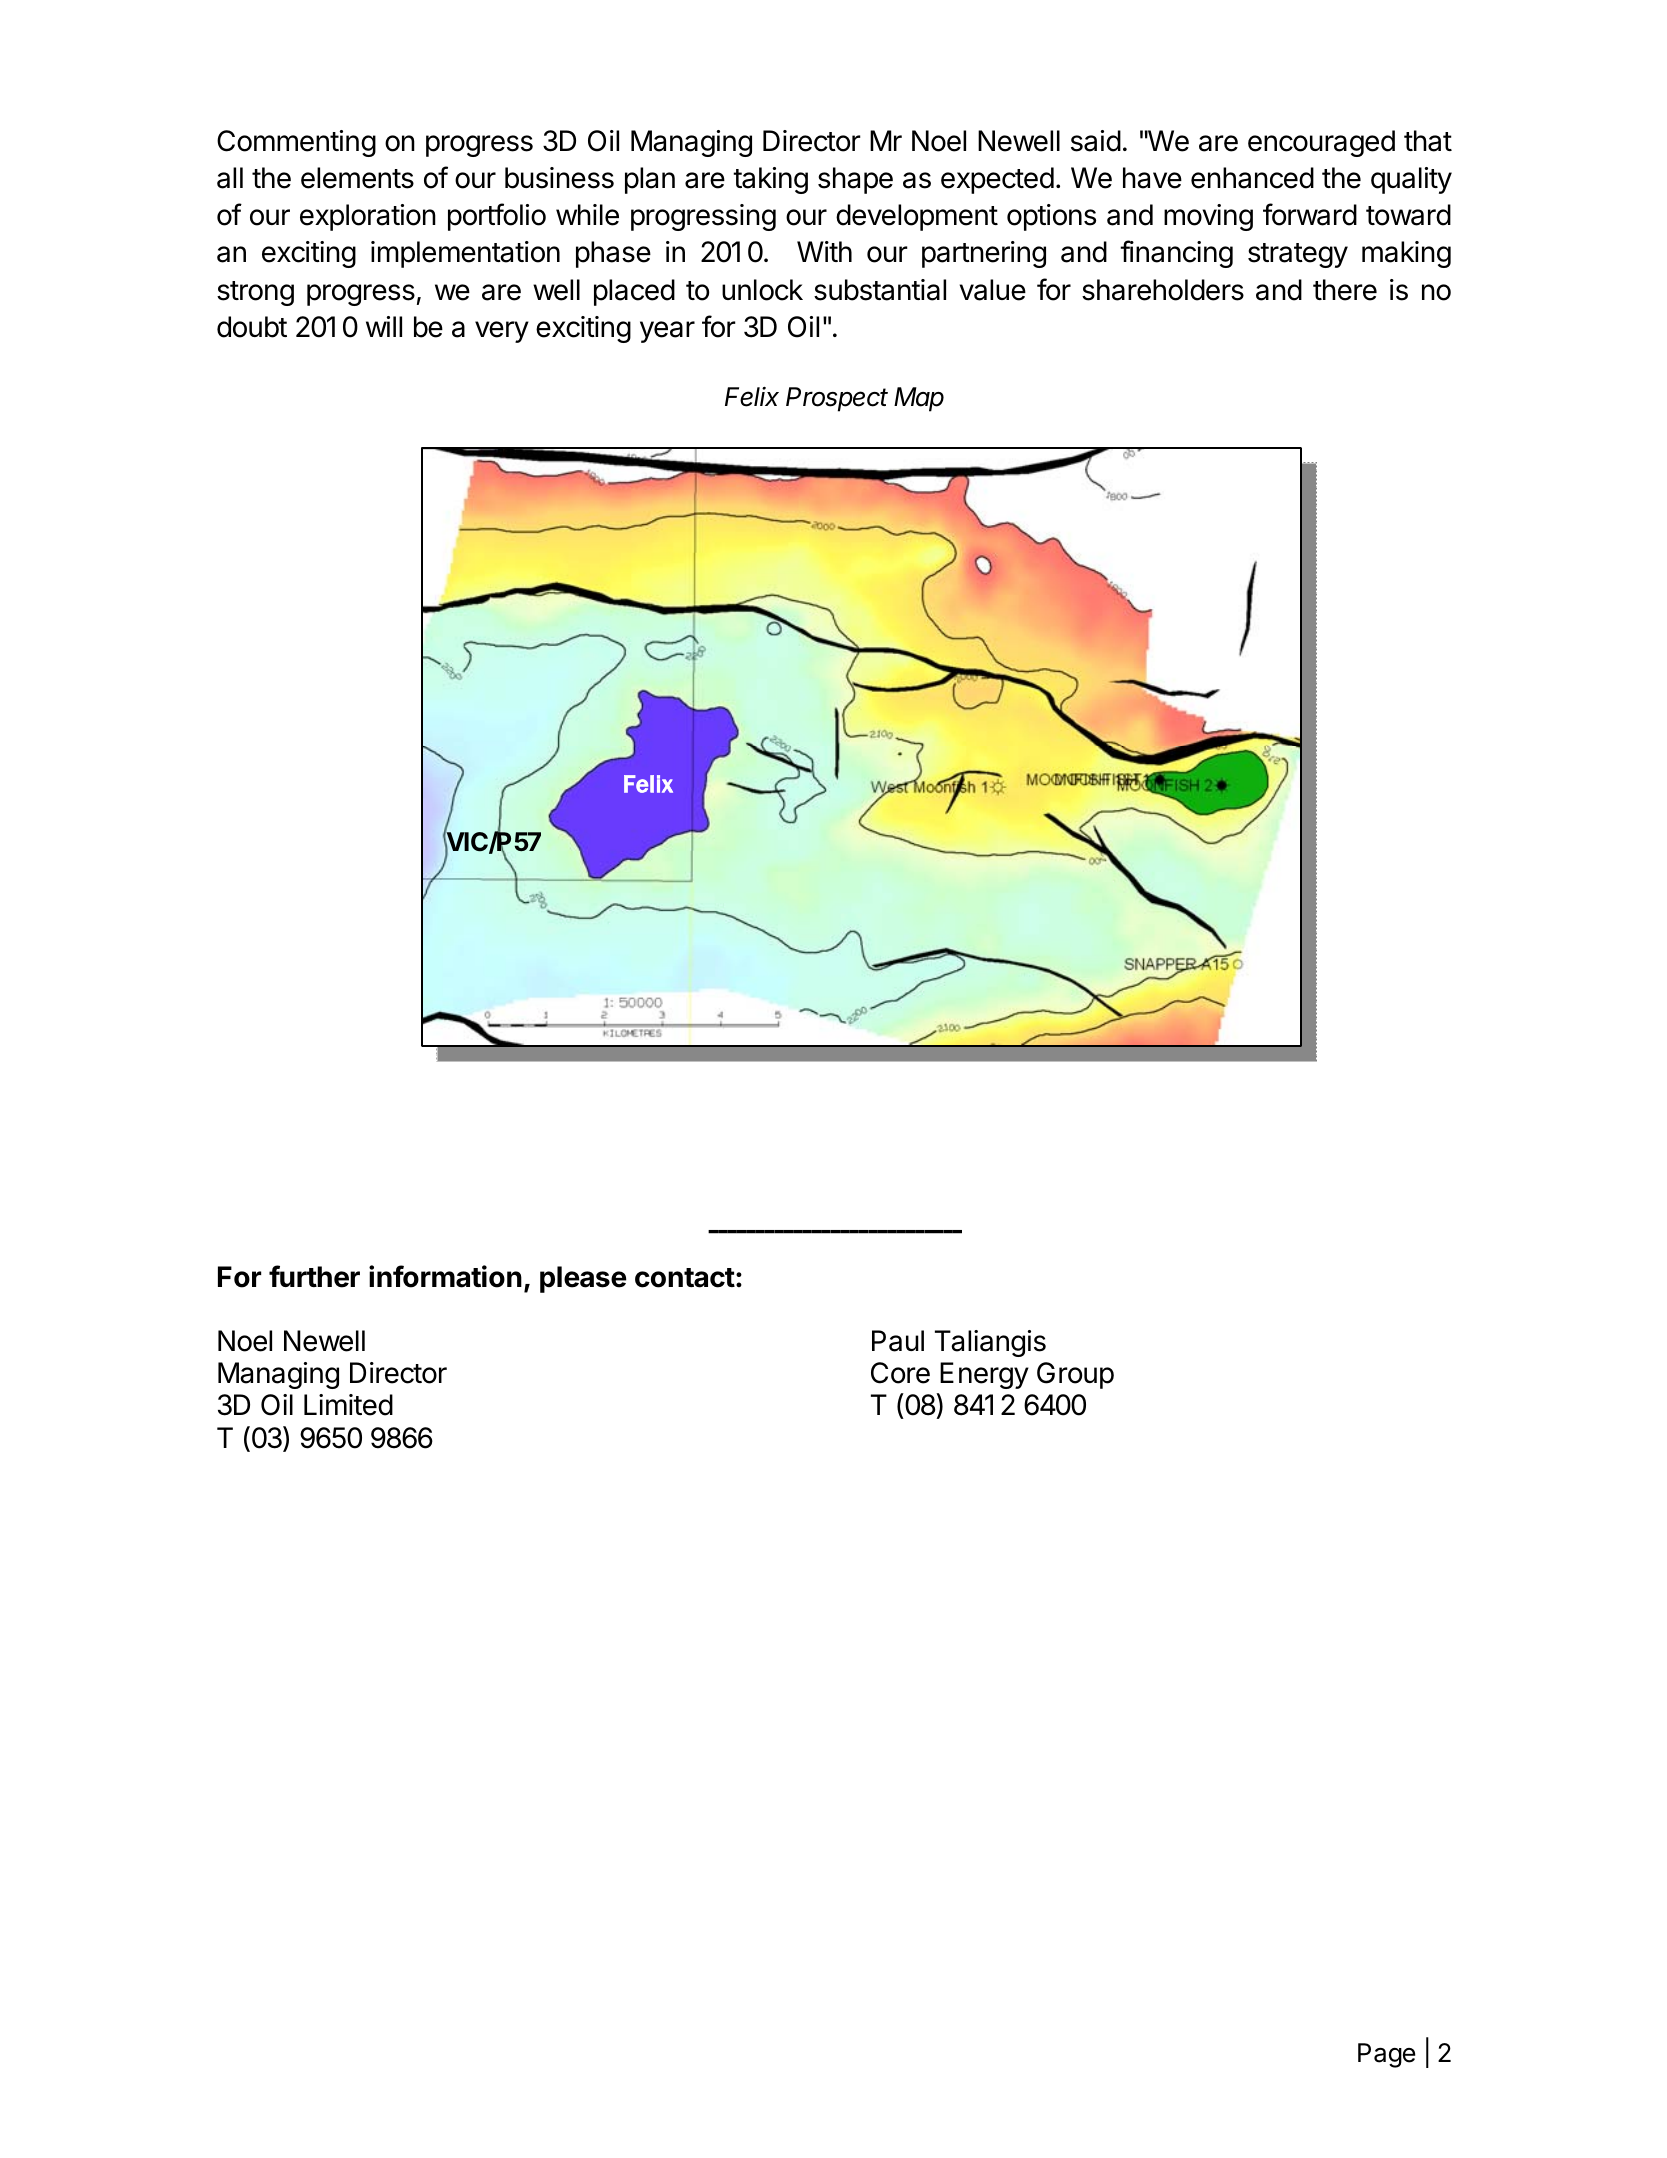 This page has height=2158, width=1667. I want to click on shape, so click(855, 180).
